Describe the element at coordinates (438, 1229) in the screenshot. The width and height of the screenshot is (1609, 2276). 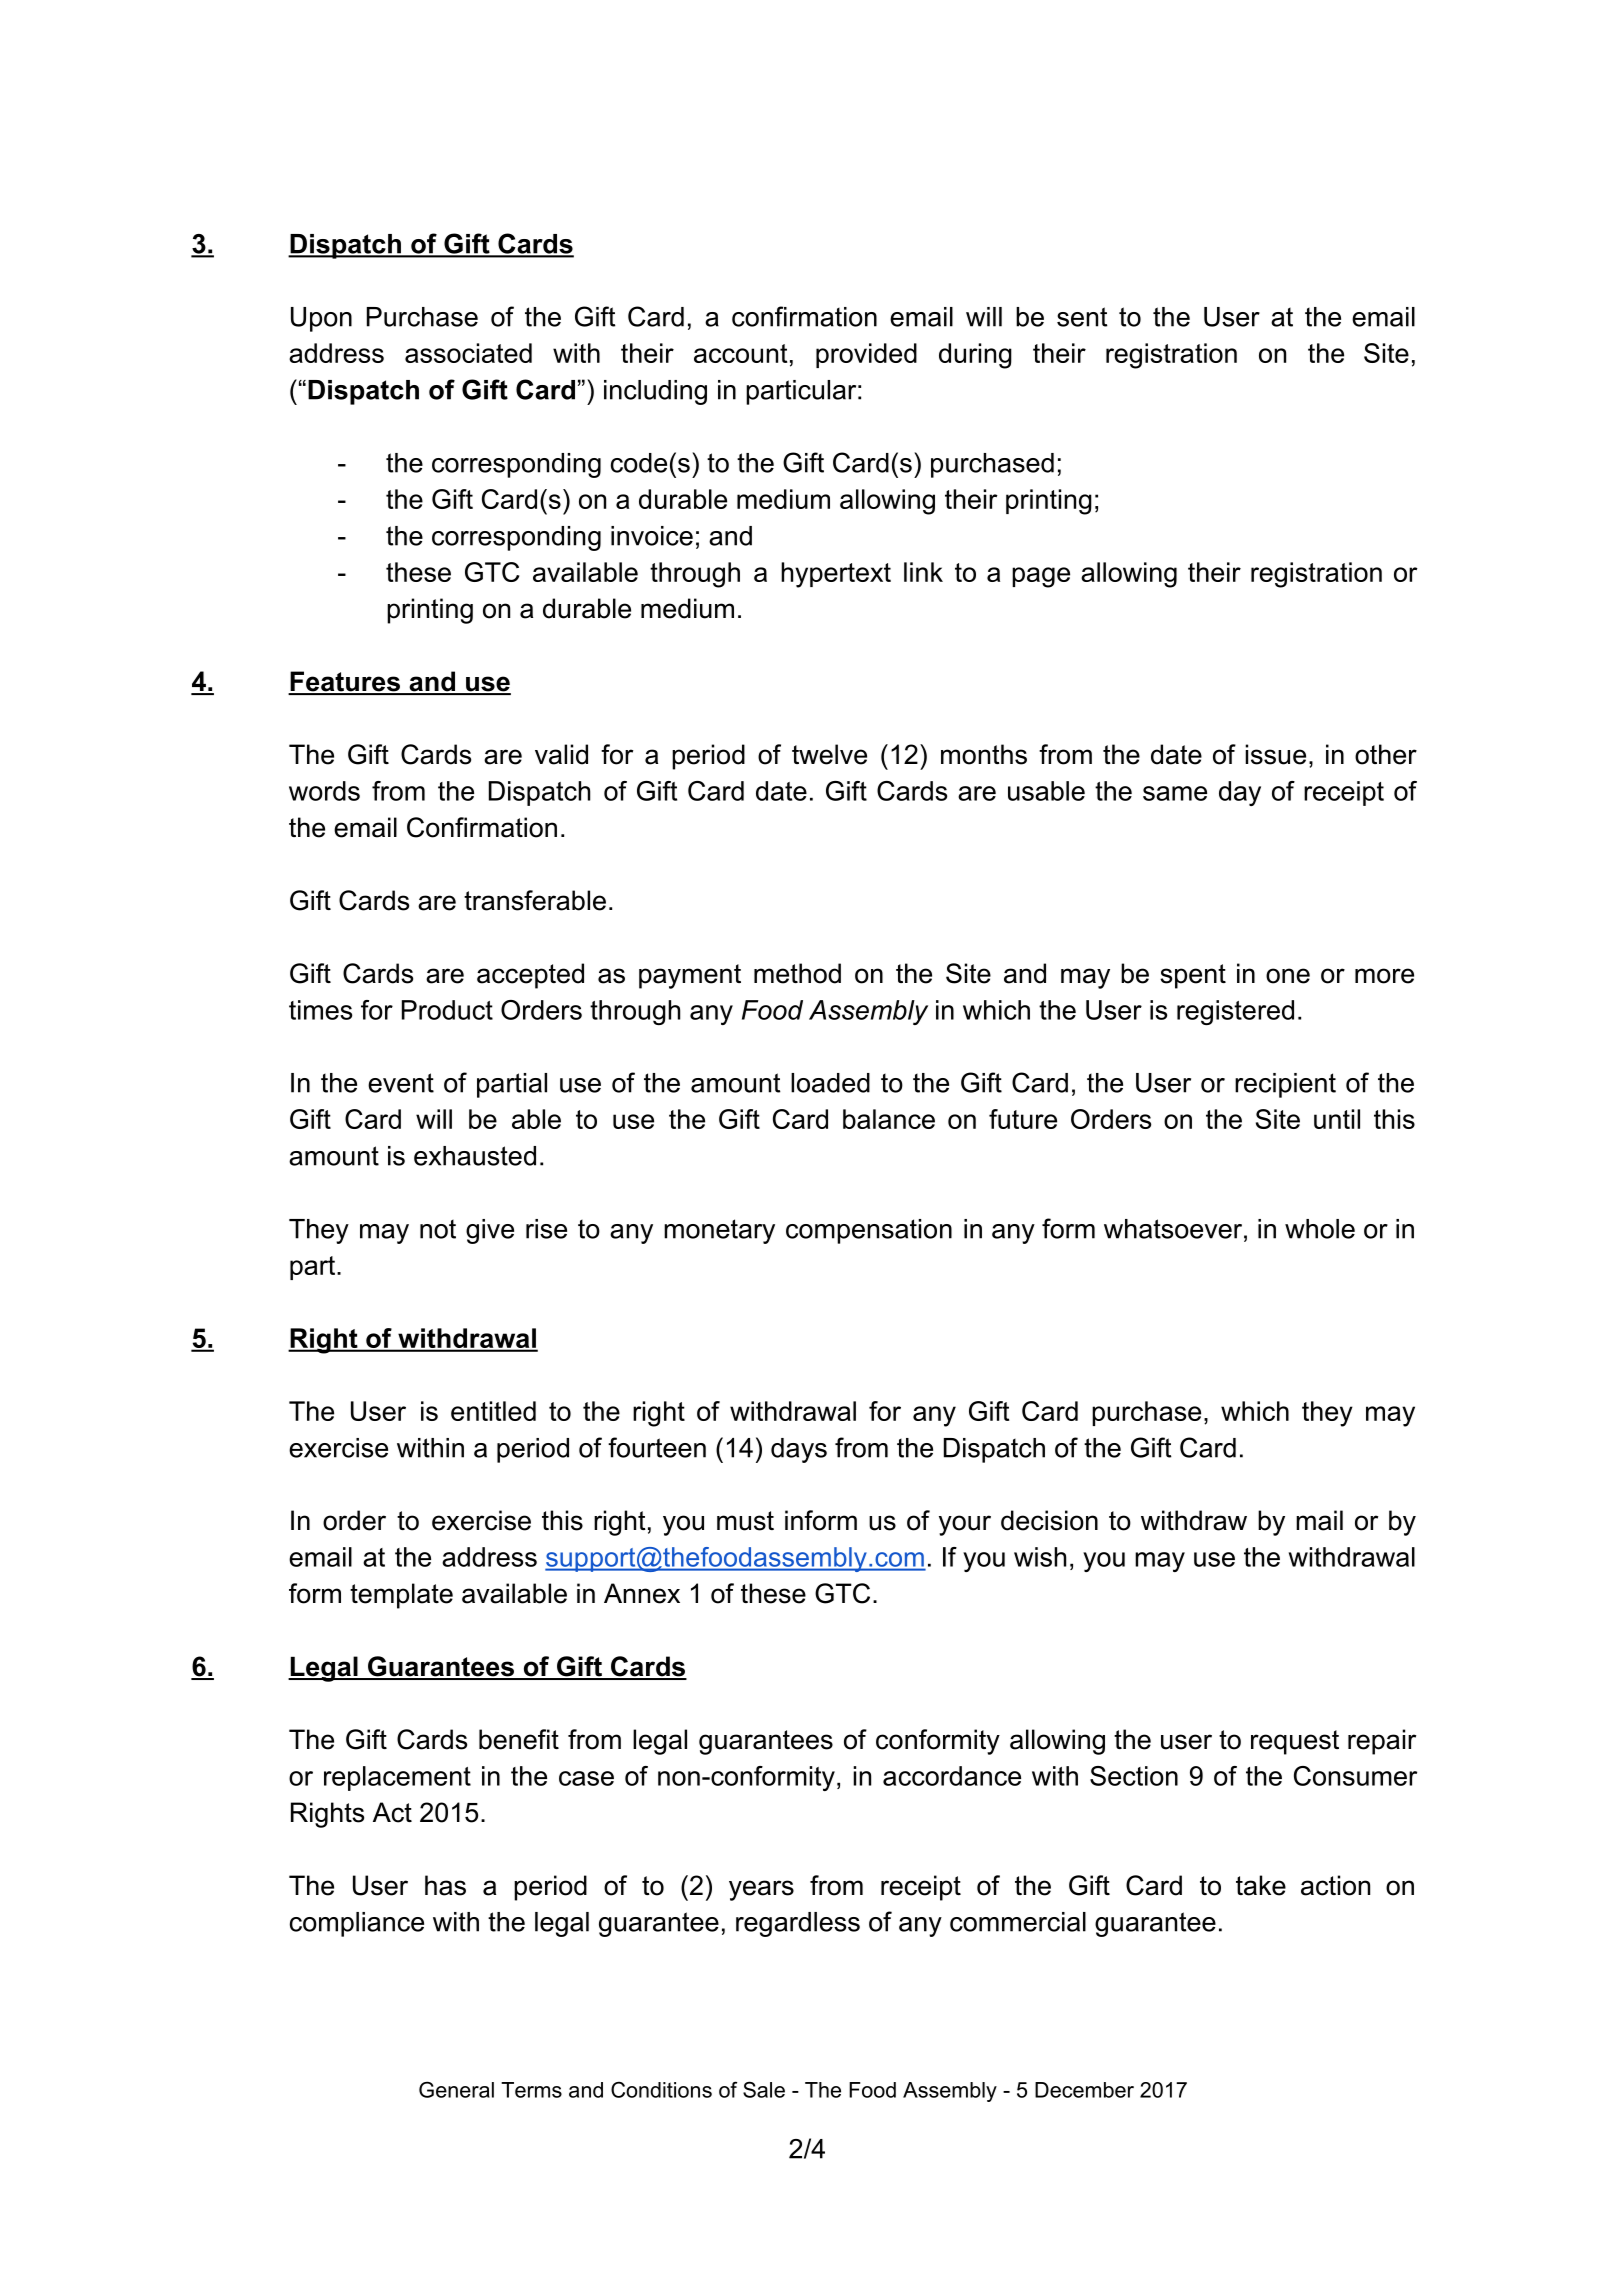
I see `not` at that location.
